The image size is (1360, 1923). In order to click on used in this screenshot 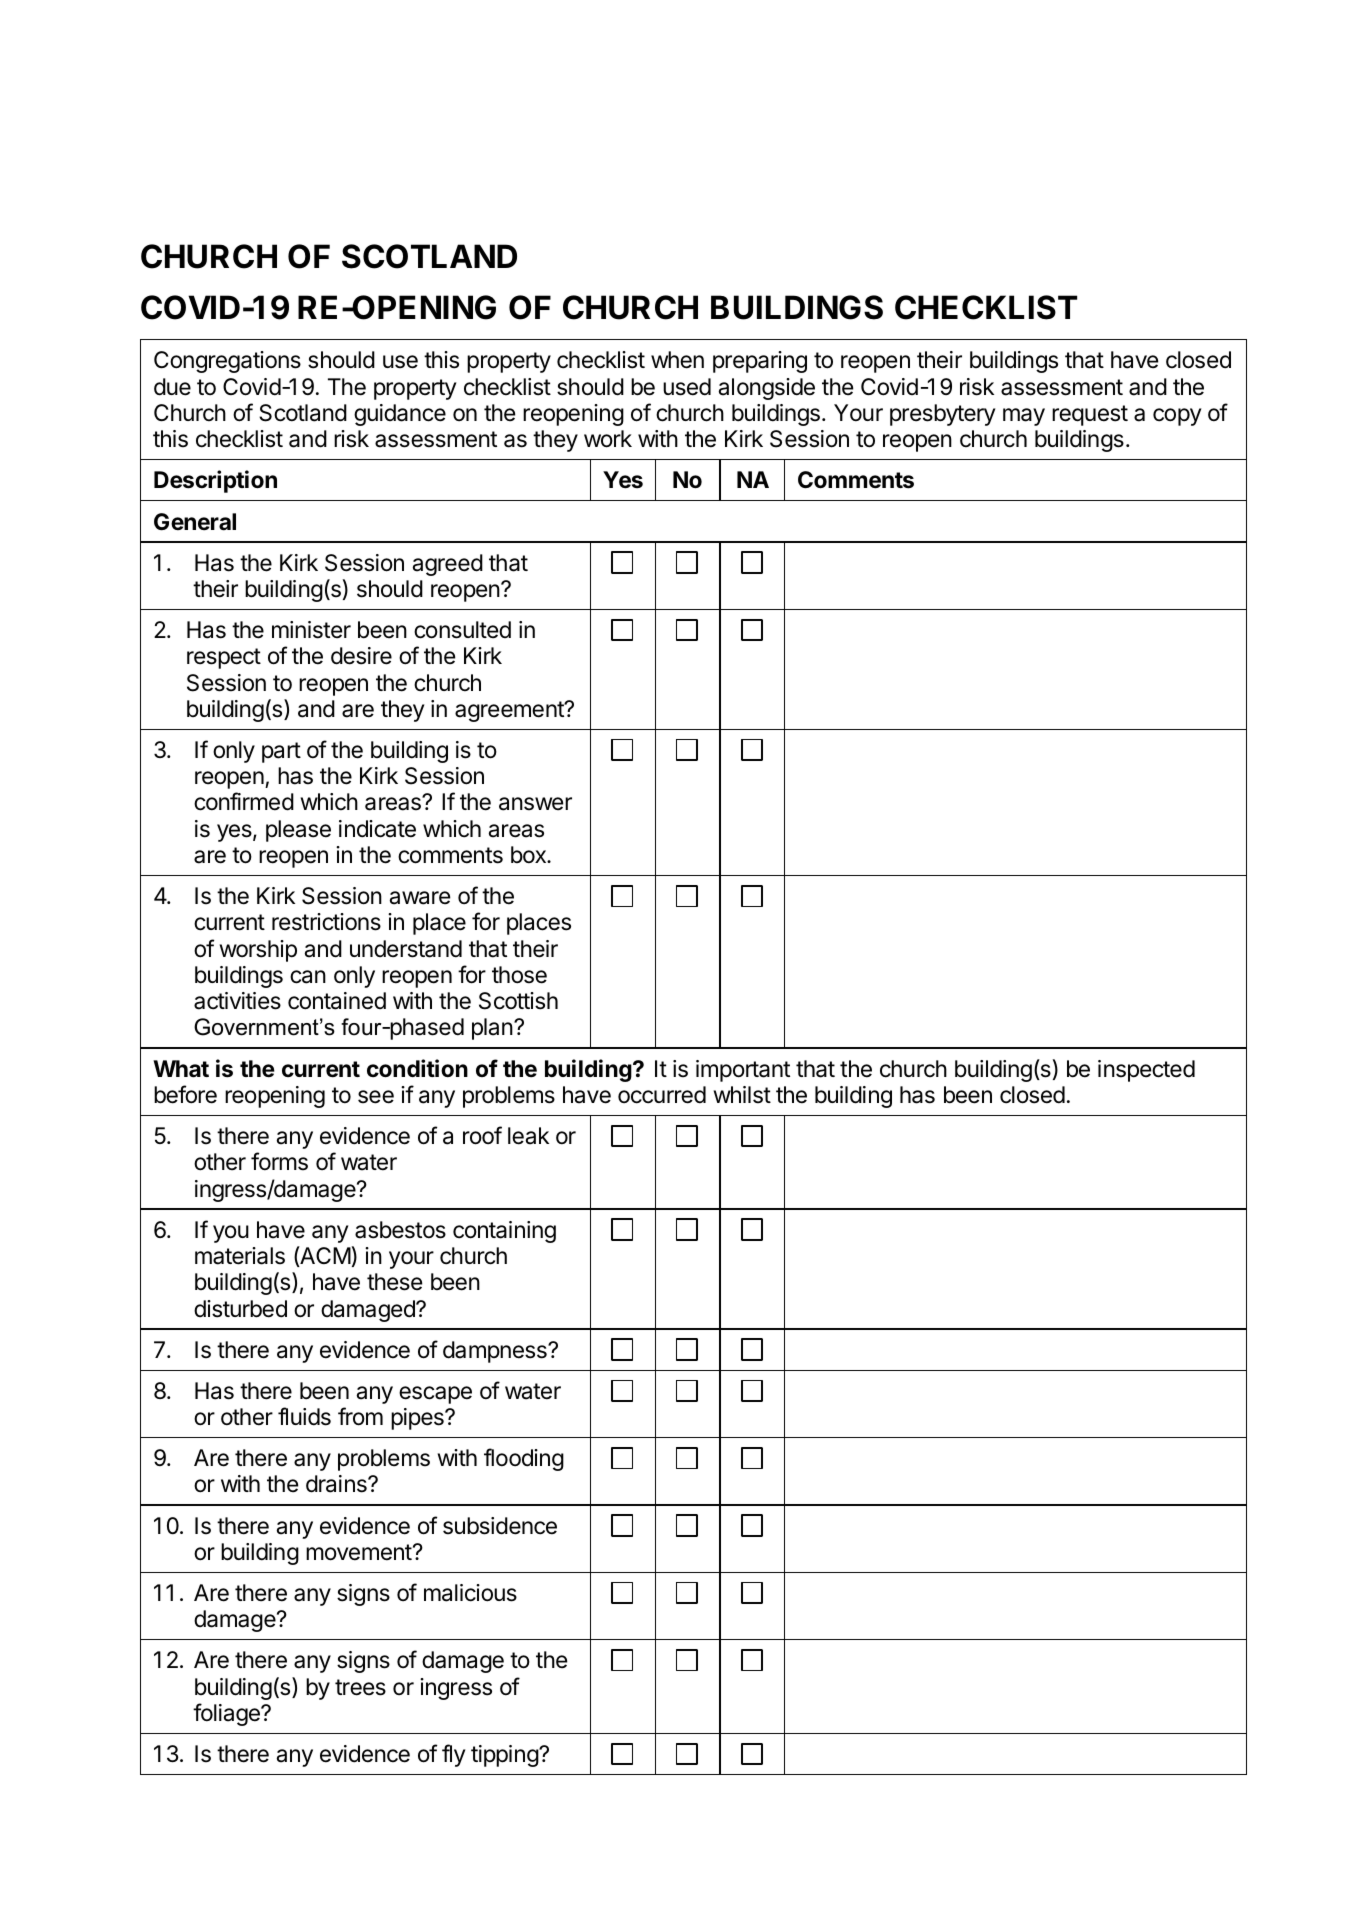, I will do `click(687, 387)`.
